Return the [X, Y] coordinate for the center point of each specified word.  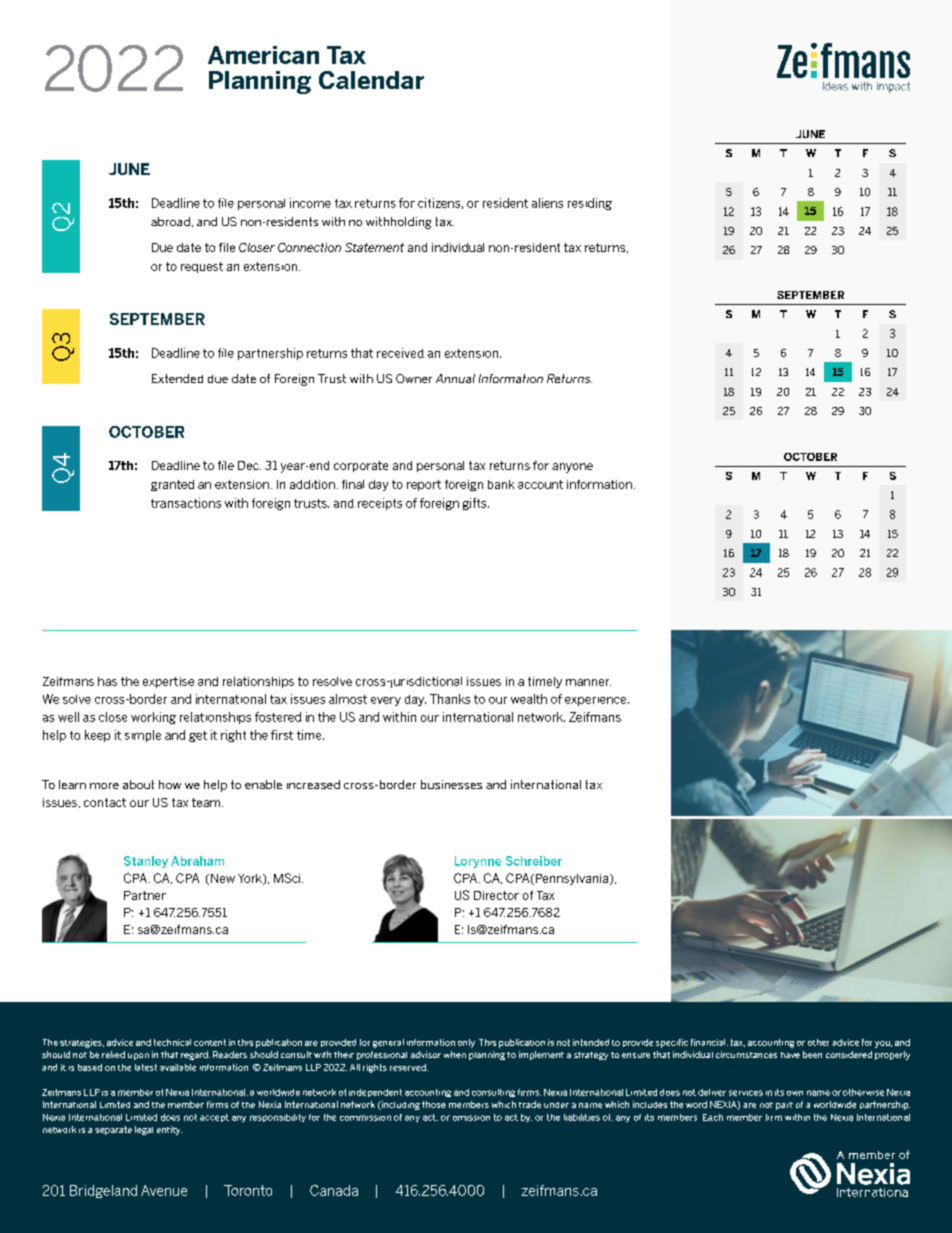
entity [169, 1130]
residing [590, 204]
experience [597, 701]
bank [501, 484]
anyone [572, 468]
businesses [451, 784]
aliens [547, 203]
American [263, 55]
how [170, 784]
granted [172, 485]
